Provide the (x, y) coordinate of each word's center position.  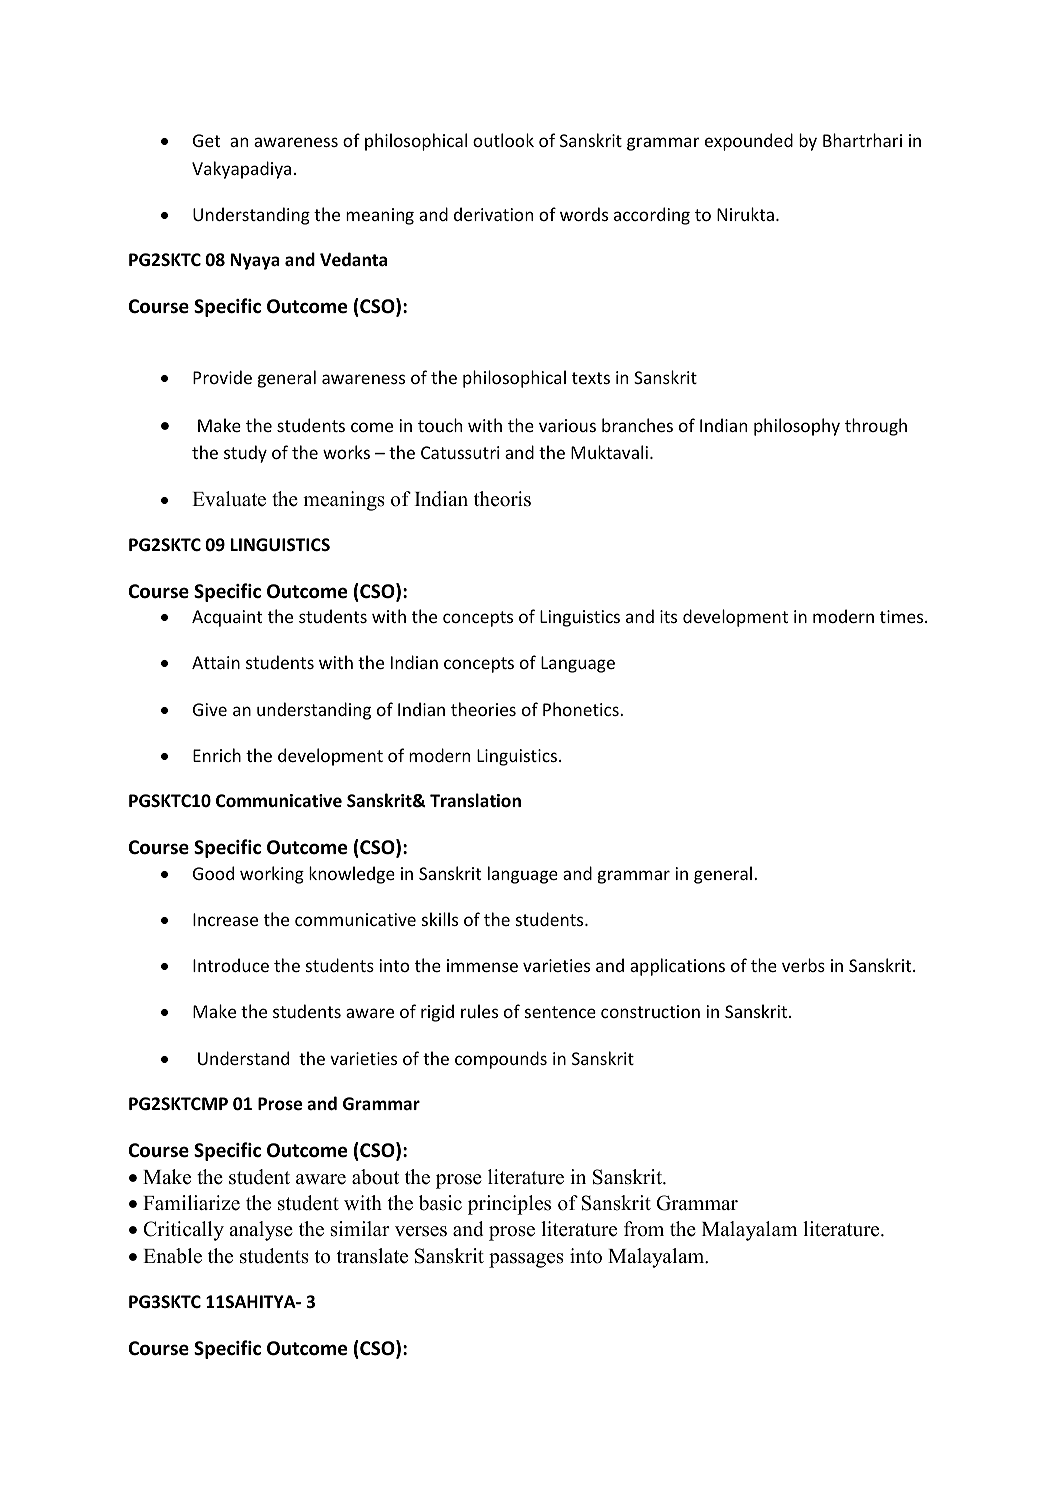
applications (677, 967)
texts (591, 378)
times (903, 616)
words (584, 214)
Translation (475, 800)
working (272, 875)
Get (206, 140)
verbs (803, 965)
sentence (560, 1012)
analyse (261, 1231)
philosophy (797, 427)
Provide (222, 377)
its (668, 616)
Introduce (231, 965)
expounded (749, 142)
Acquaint (227, 618)
